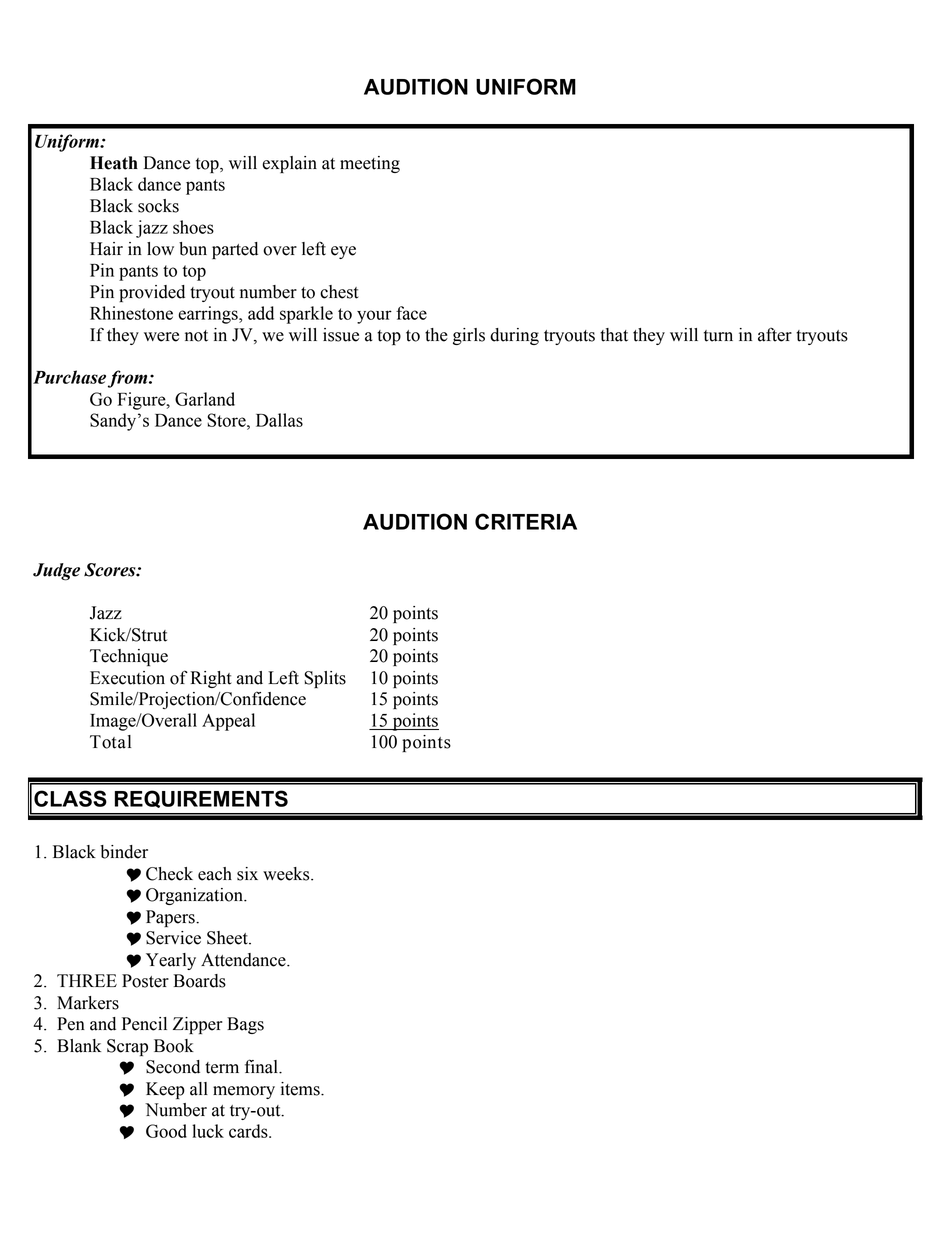  I want to click on socks, so click(158, 206).
